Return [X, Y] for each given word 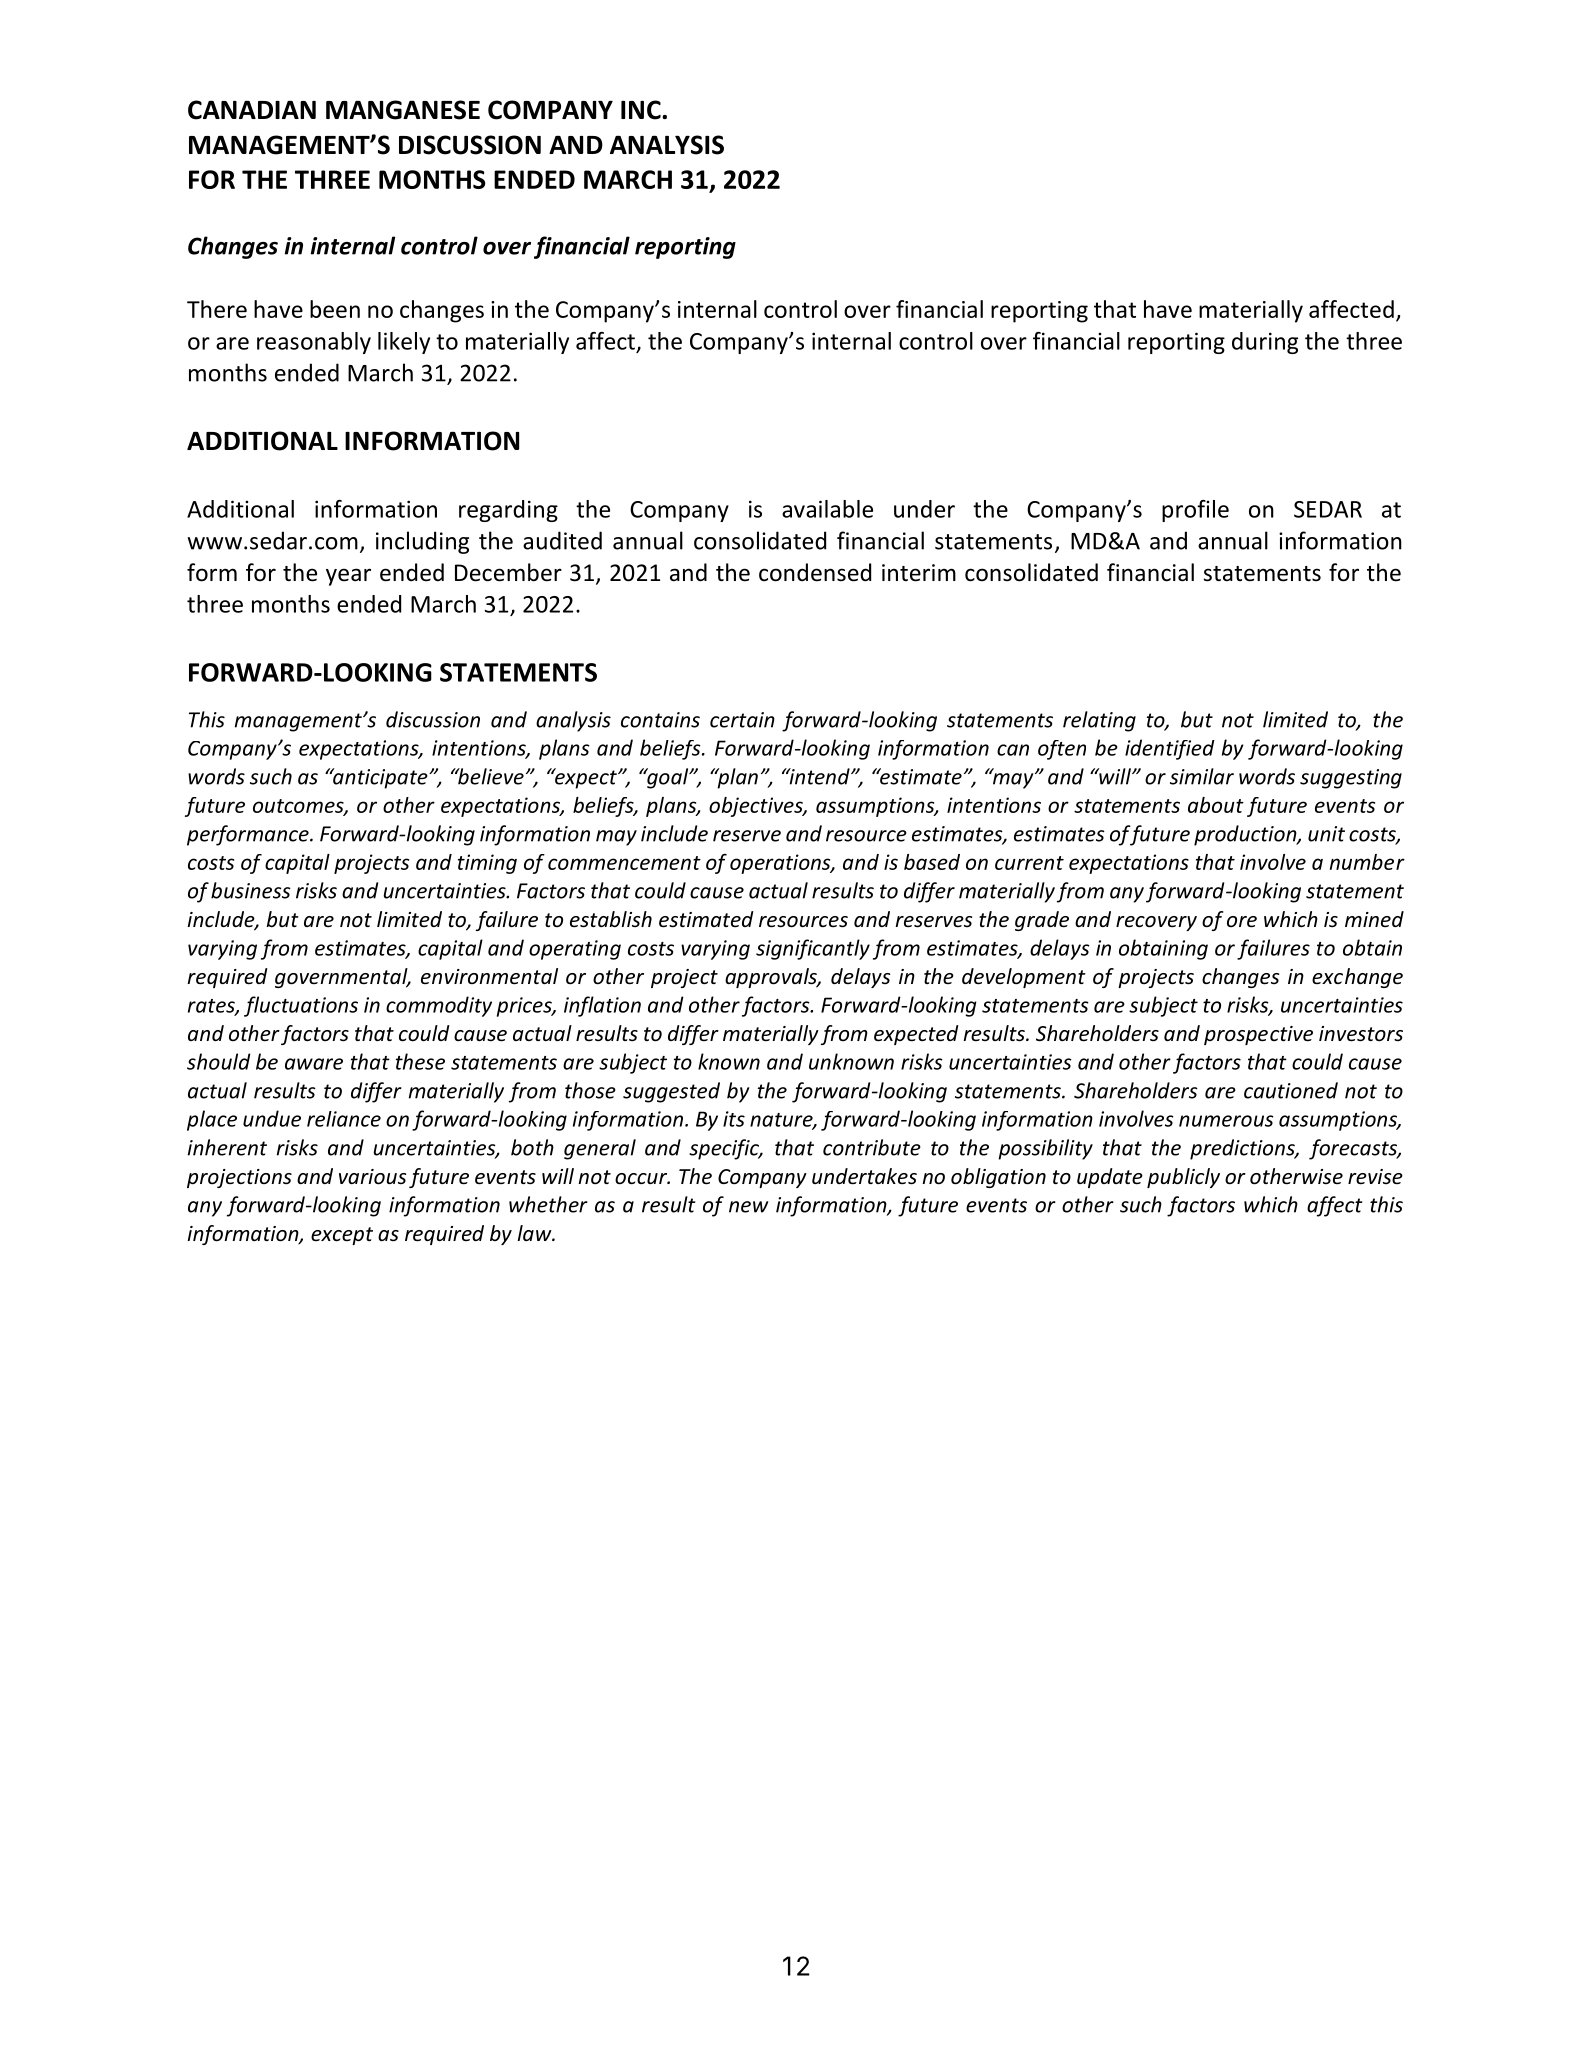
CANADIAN [252, 110]
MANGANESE [403, 110]
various [372, 1177]
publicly [1183, 1178]
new [748, 1207]
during [1265, 343]
